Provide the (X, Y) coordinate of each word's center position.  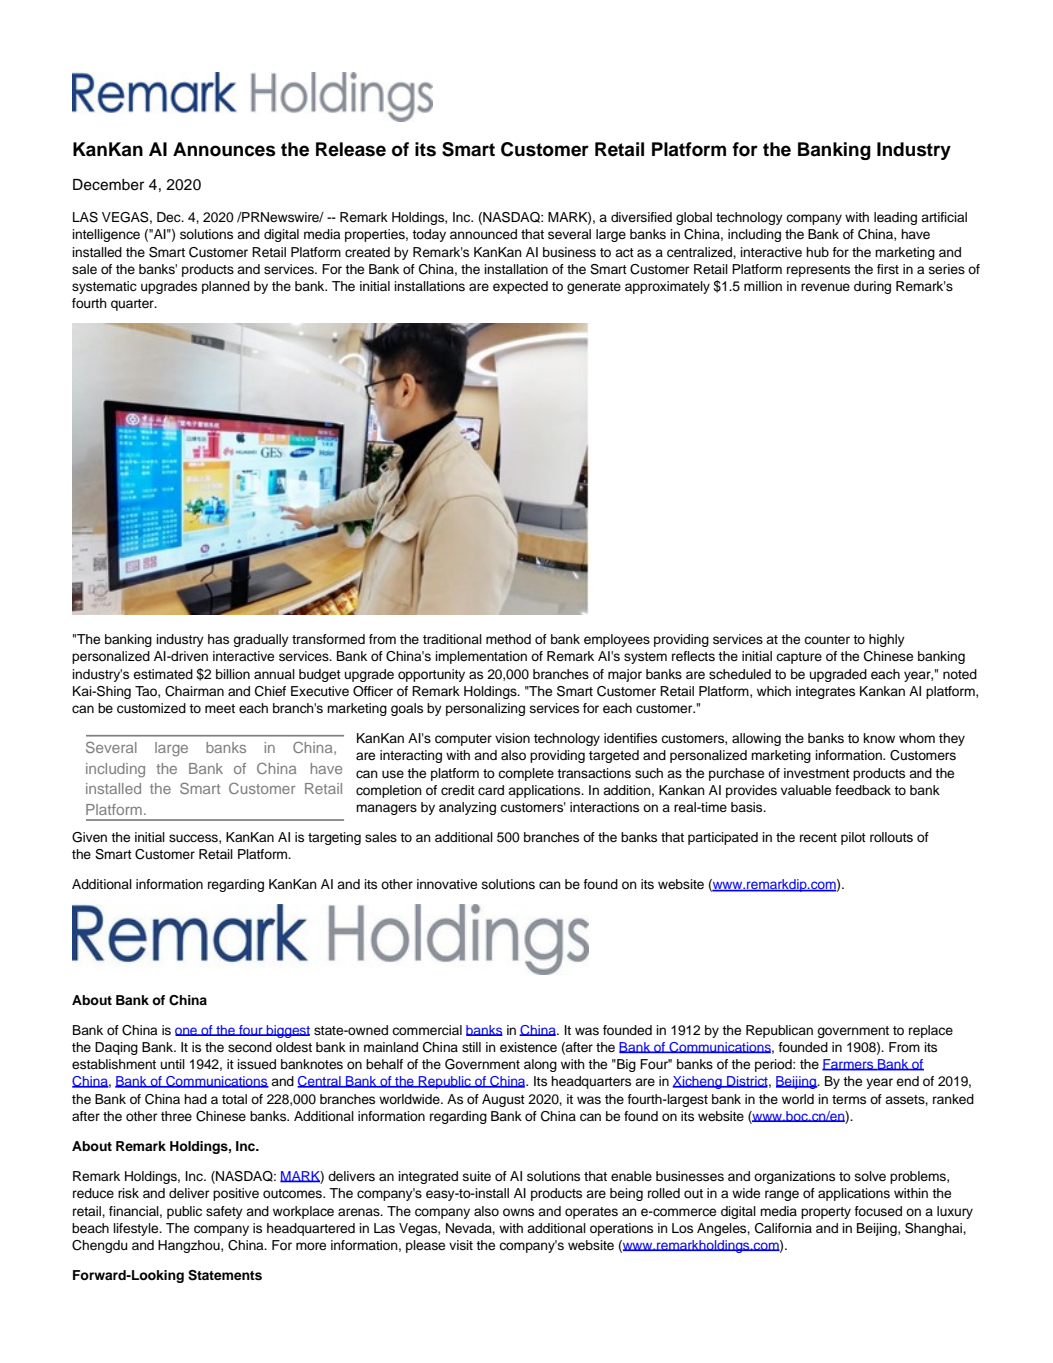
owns (518, 1212)
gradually (261, 640)
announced (483, 234)
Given (89, 837)
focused (878, 1211)
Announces (224, 149)
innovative (447, 884)
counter (827, 639)
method (508, 639)
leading (895, 218)
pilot (853, 838)
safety (224, 1212)
